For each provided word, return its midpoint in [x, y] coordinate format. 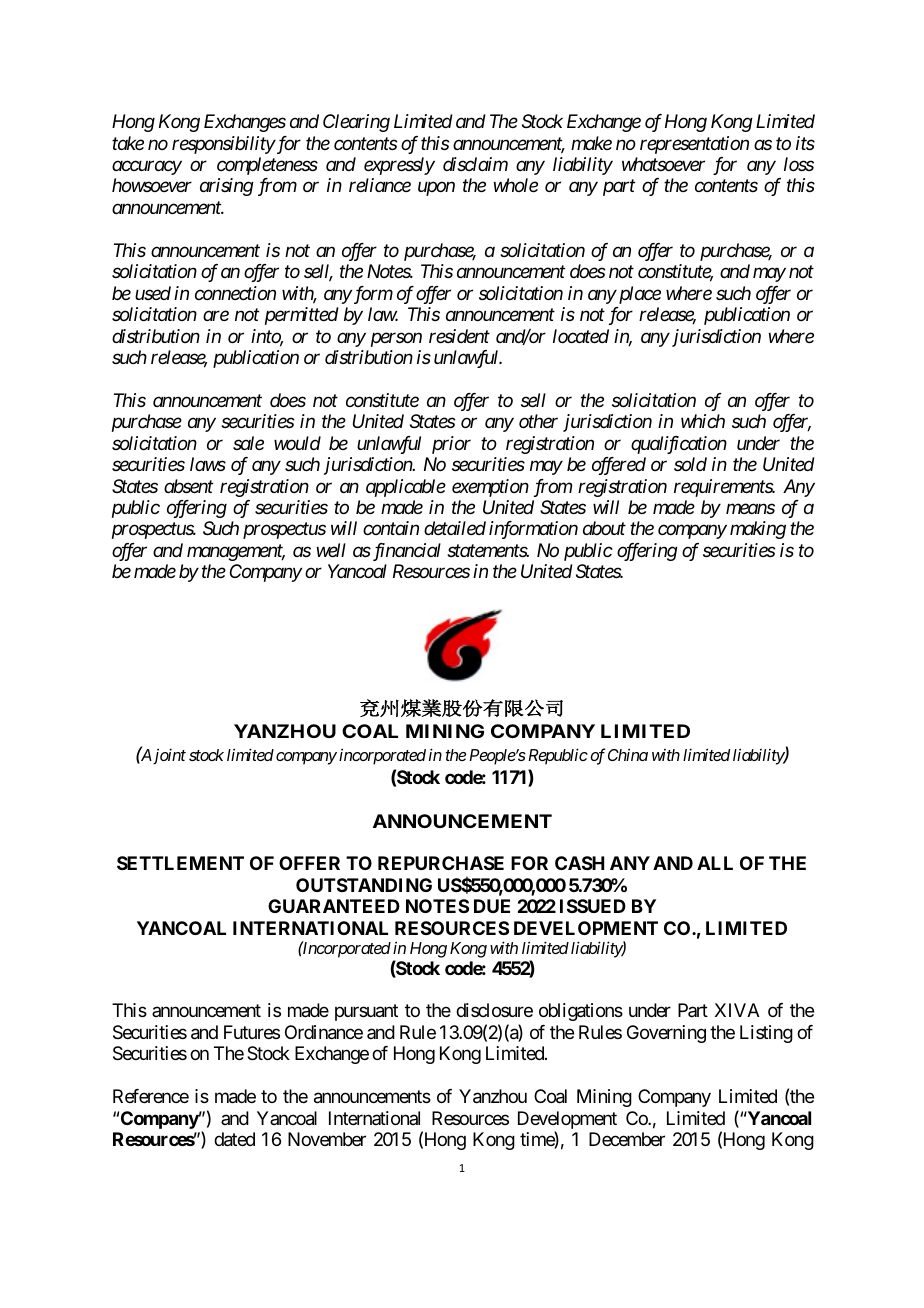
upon [436, 189]
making [758, 530]
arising [227, 187]
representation [694, 145]
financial [405, 552]
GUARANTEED [334, 906]
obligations [581, 1012]
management [236, 553]
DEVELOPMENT [586, 928]
